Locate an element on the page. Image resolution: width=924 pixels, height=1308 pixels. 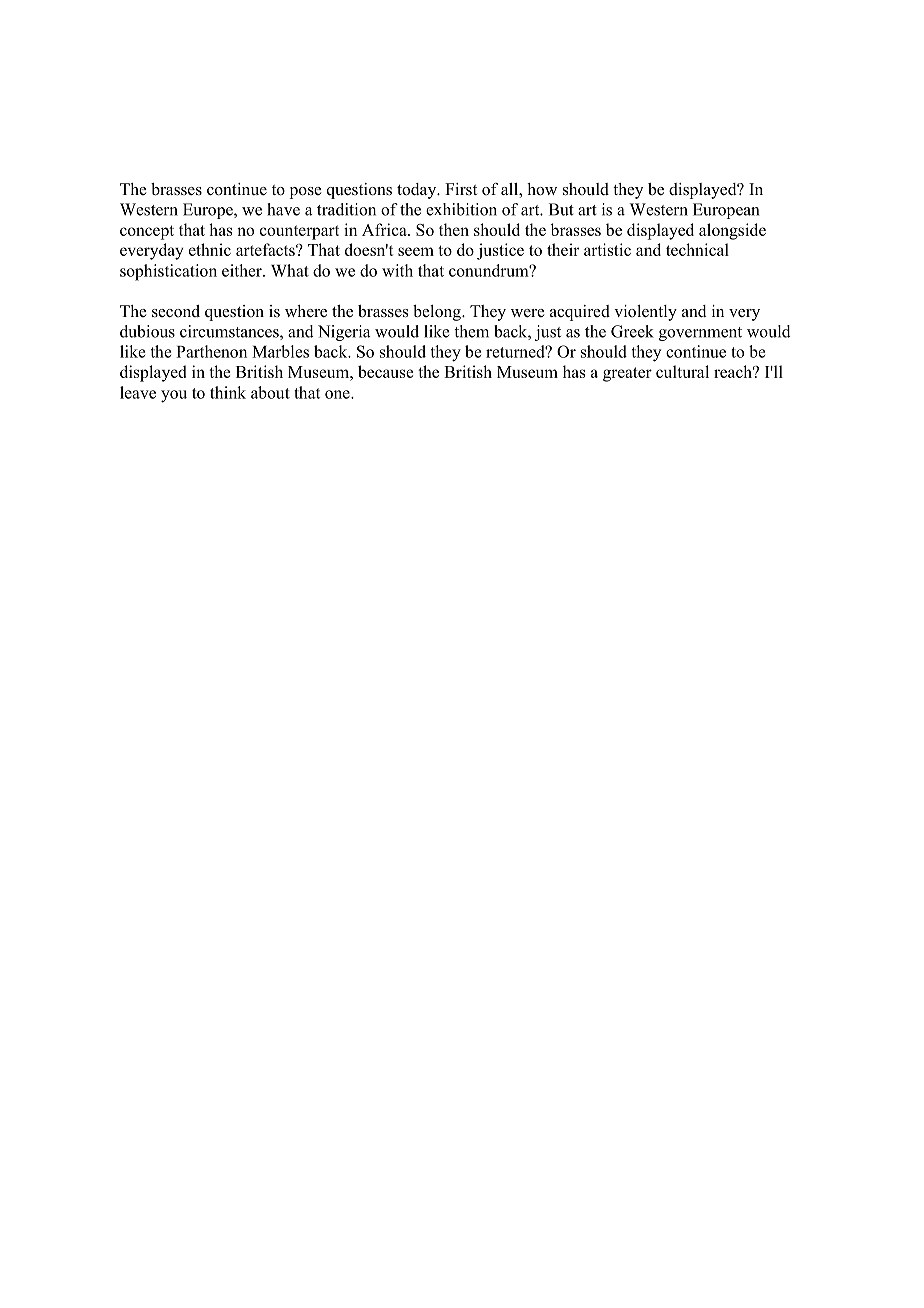
dubious is located at coordinates (147, 331).
